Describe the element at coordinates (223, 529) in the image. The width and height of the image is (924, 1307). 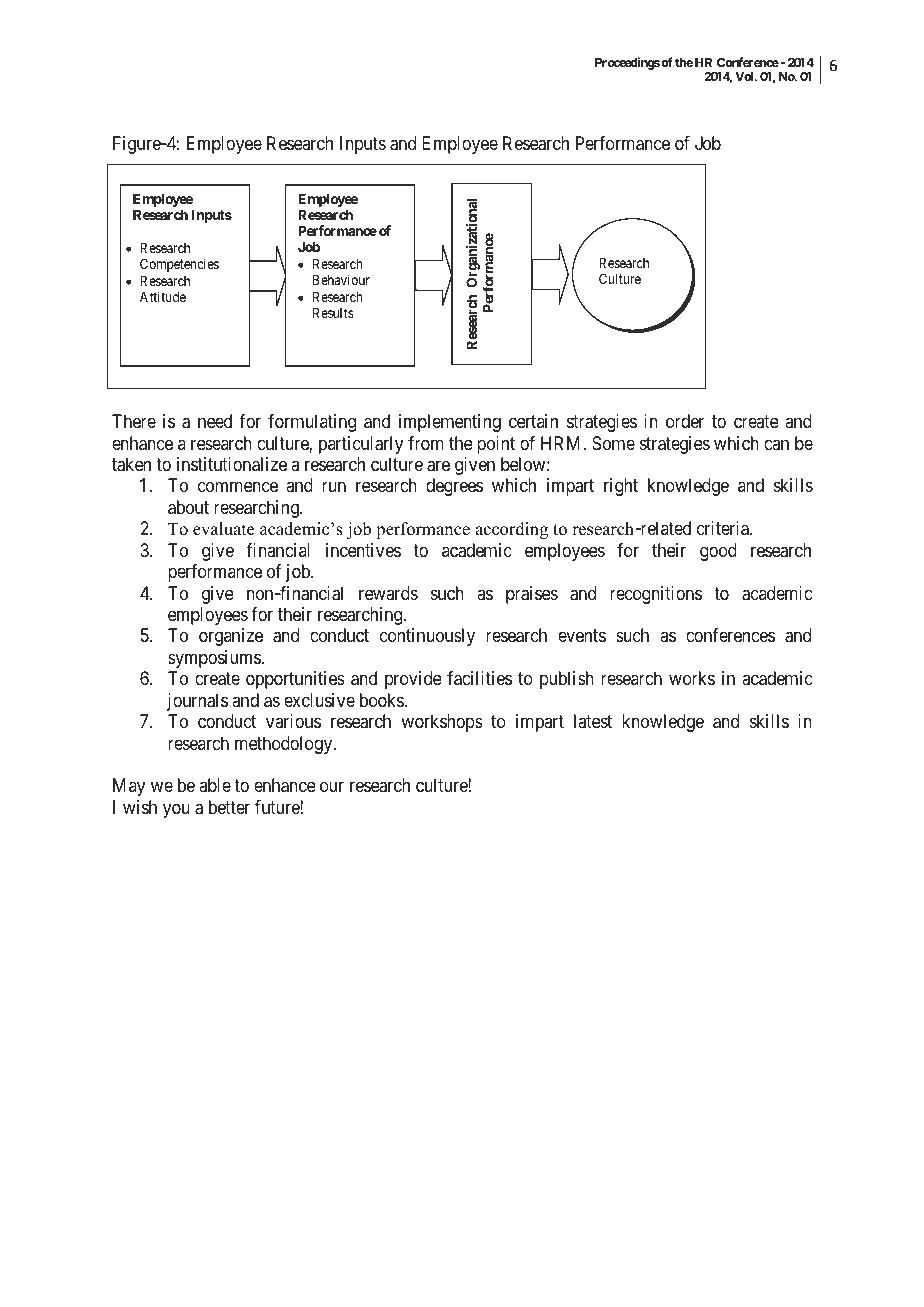
I see `evaluate` at that location.
